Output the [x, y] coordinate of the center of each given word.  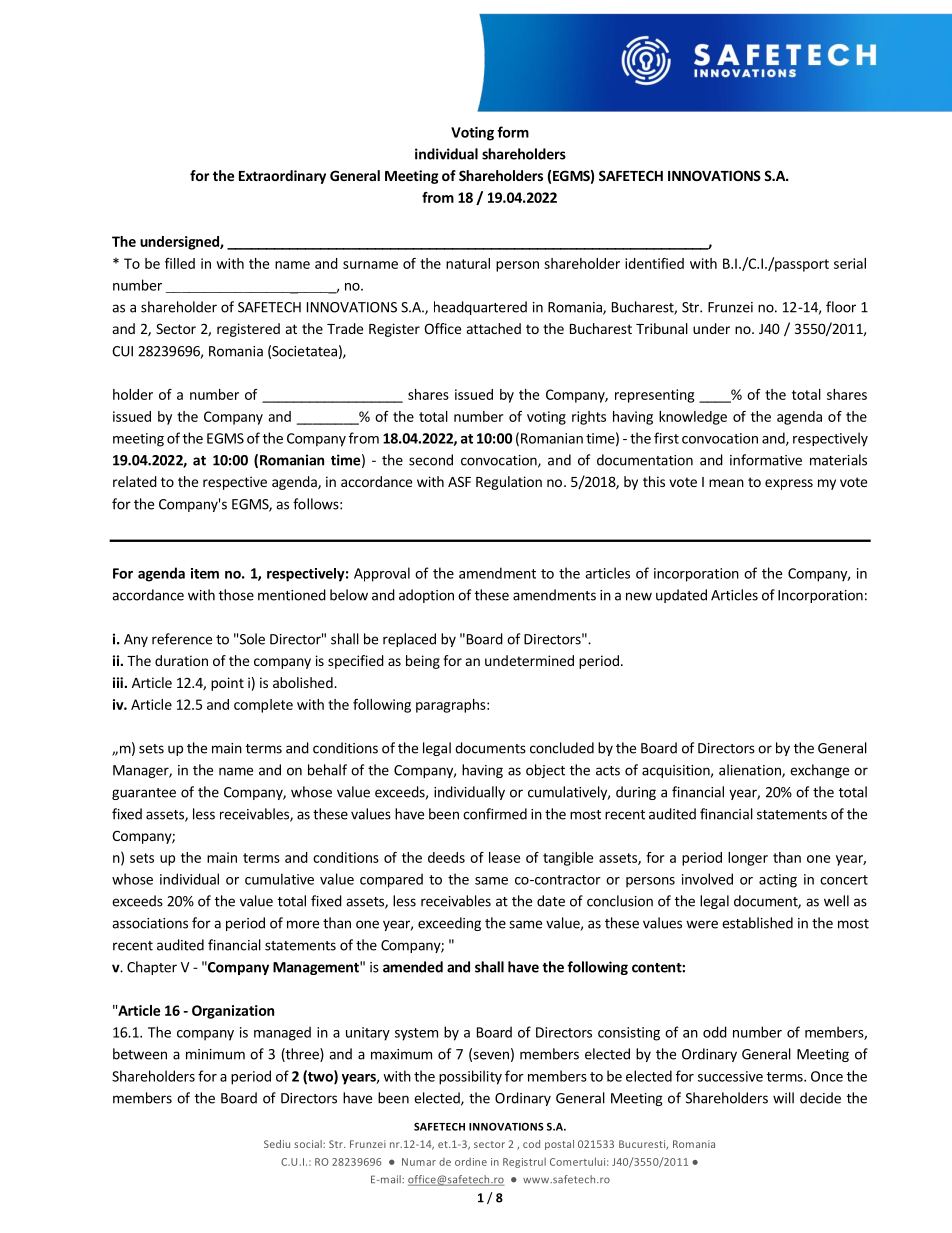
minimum [215, 1054]
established [757, 923]
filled [180, 263]
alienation [751, 771]
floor [841, 307]
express [789, 484]
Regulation [509, 483]
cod [531, 1144]
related [135, 481]
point [227, 684]
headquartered [480, 308]
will [783, 1098]
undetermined [529, 660]
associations [150, 923]
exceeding [449, 924]
